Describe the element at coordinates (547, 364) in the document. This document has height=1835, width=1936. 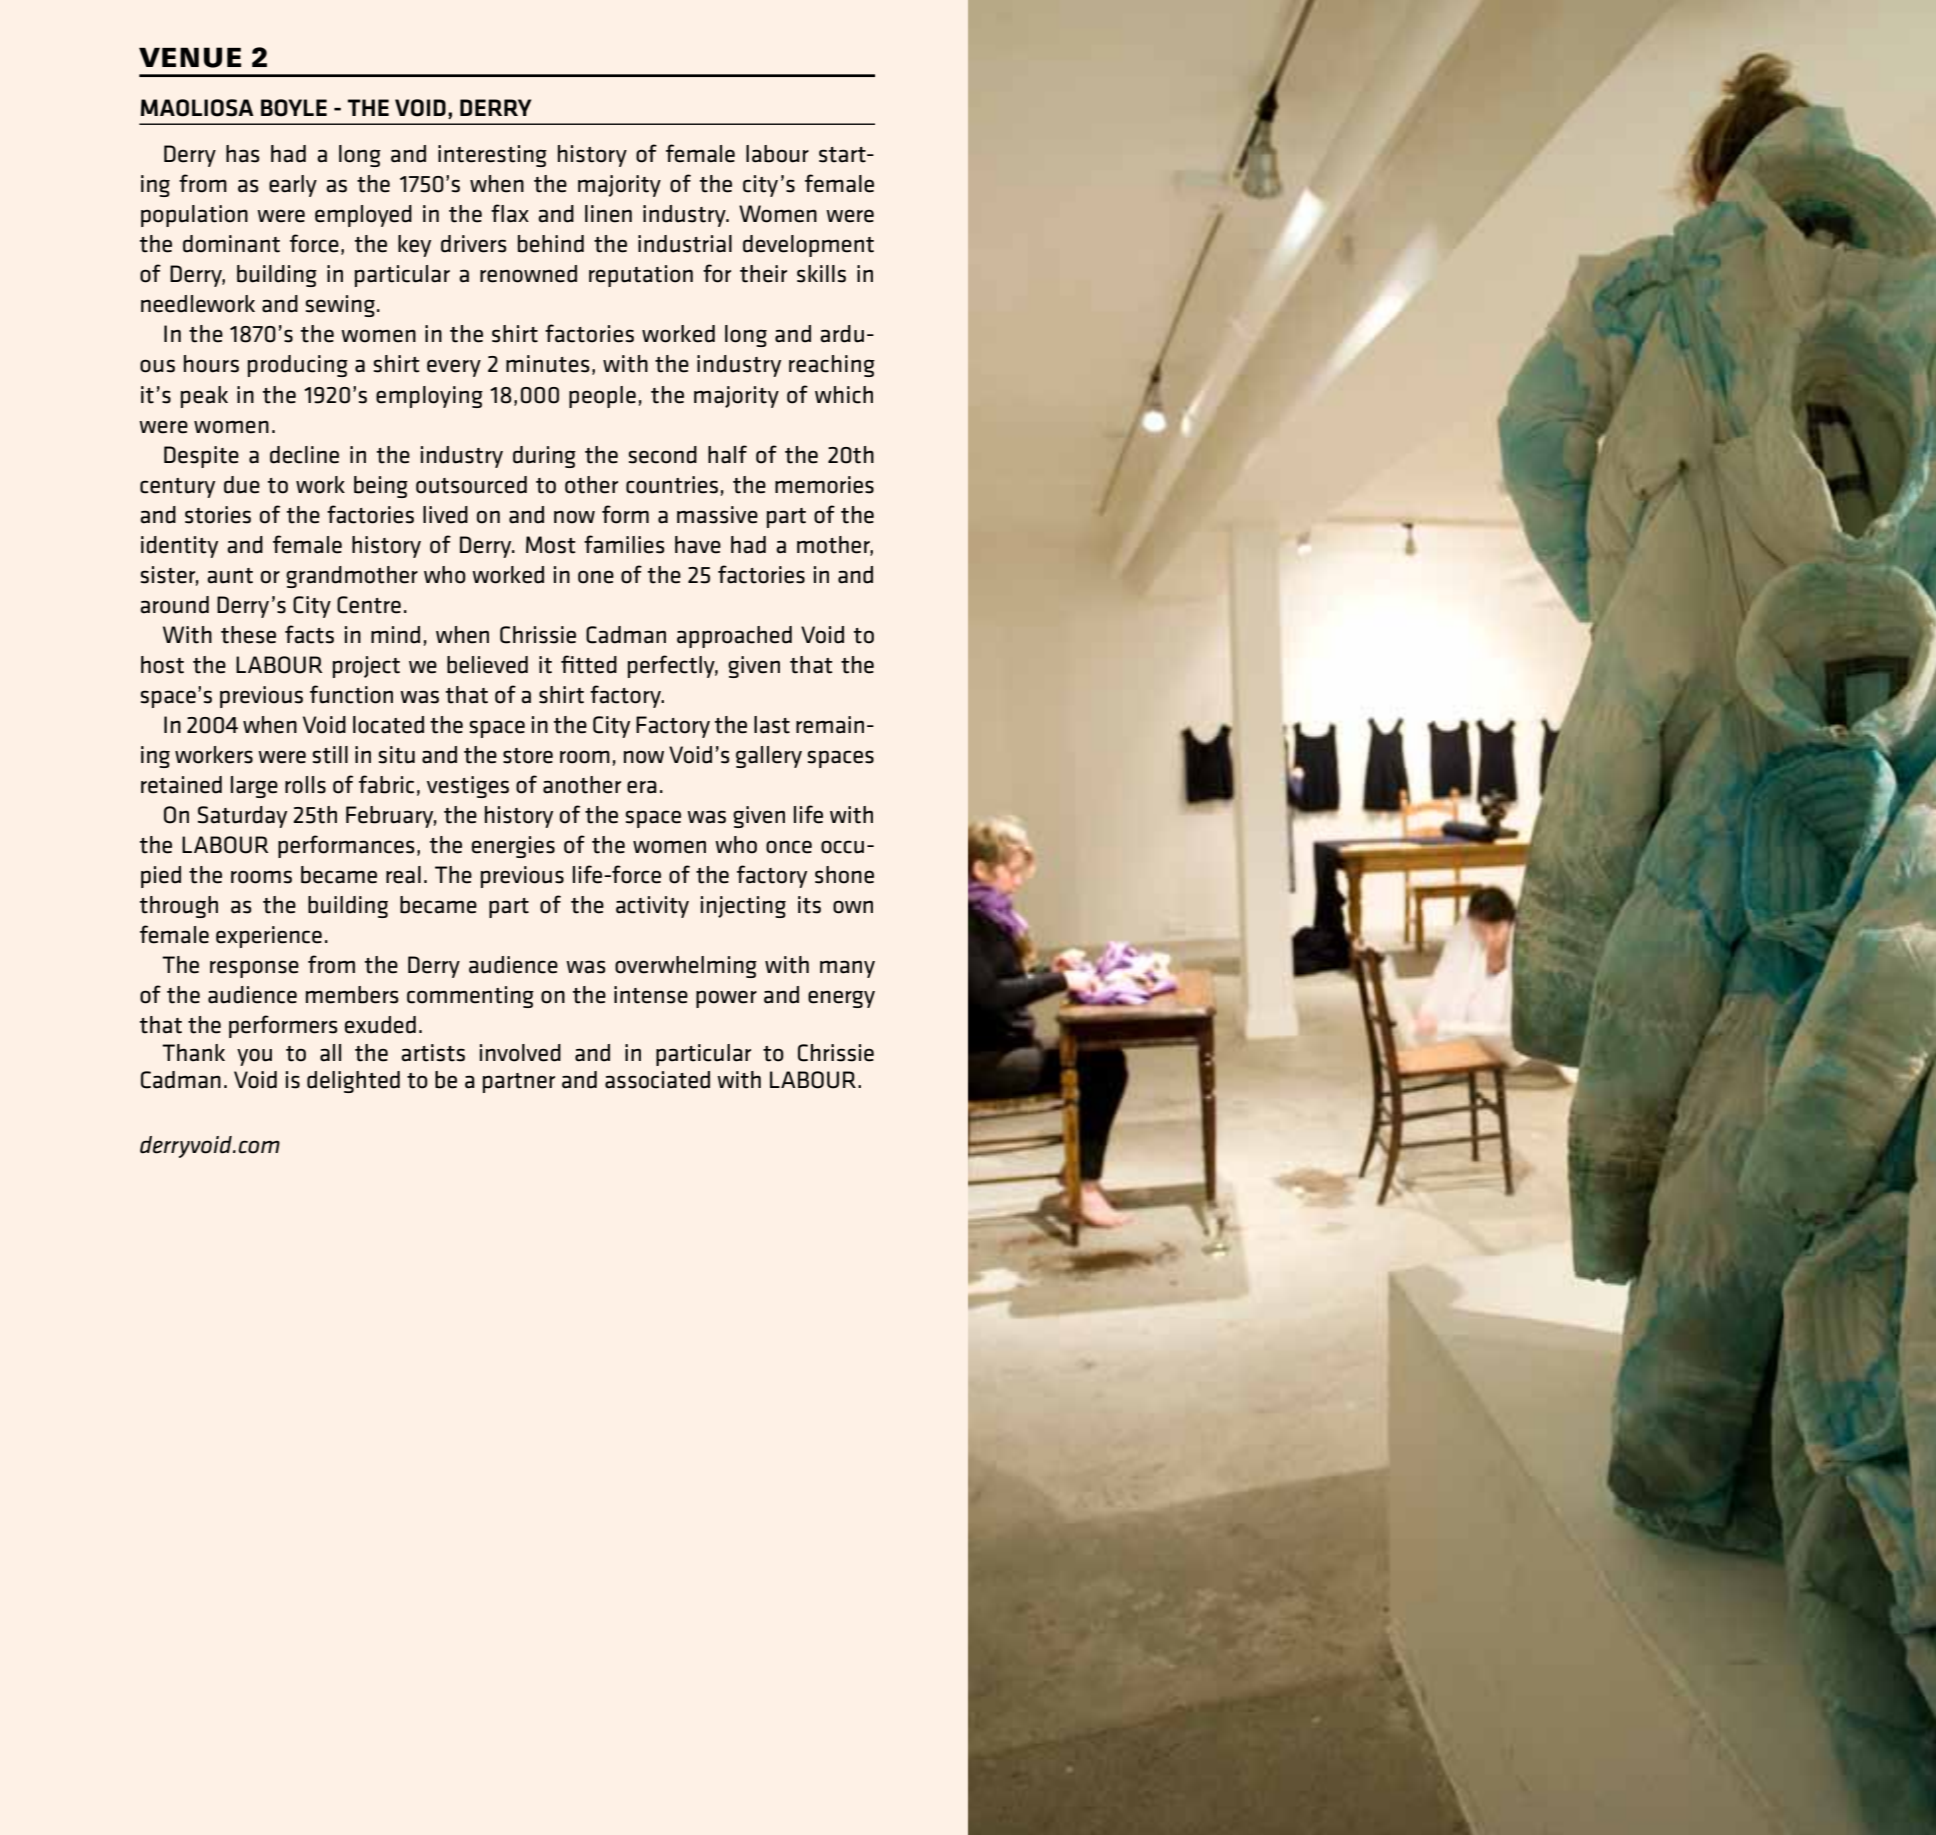
I see `minutes` at that location.
